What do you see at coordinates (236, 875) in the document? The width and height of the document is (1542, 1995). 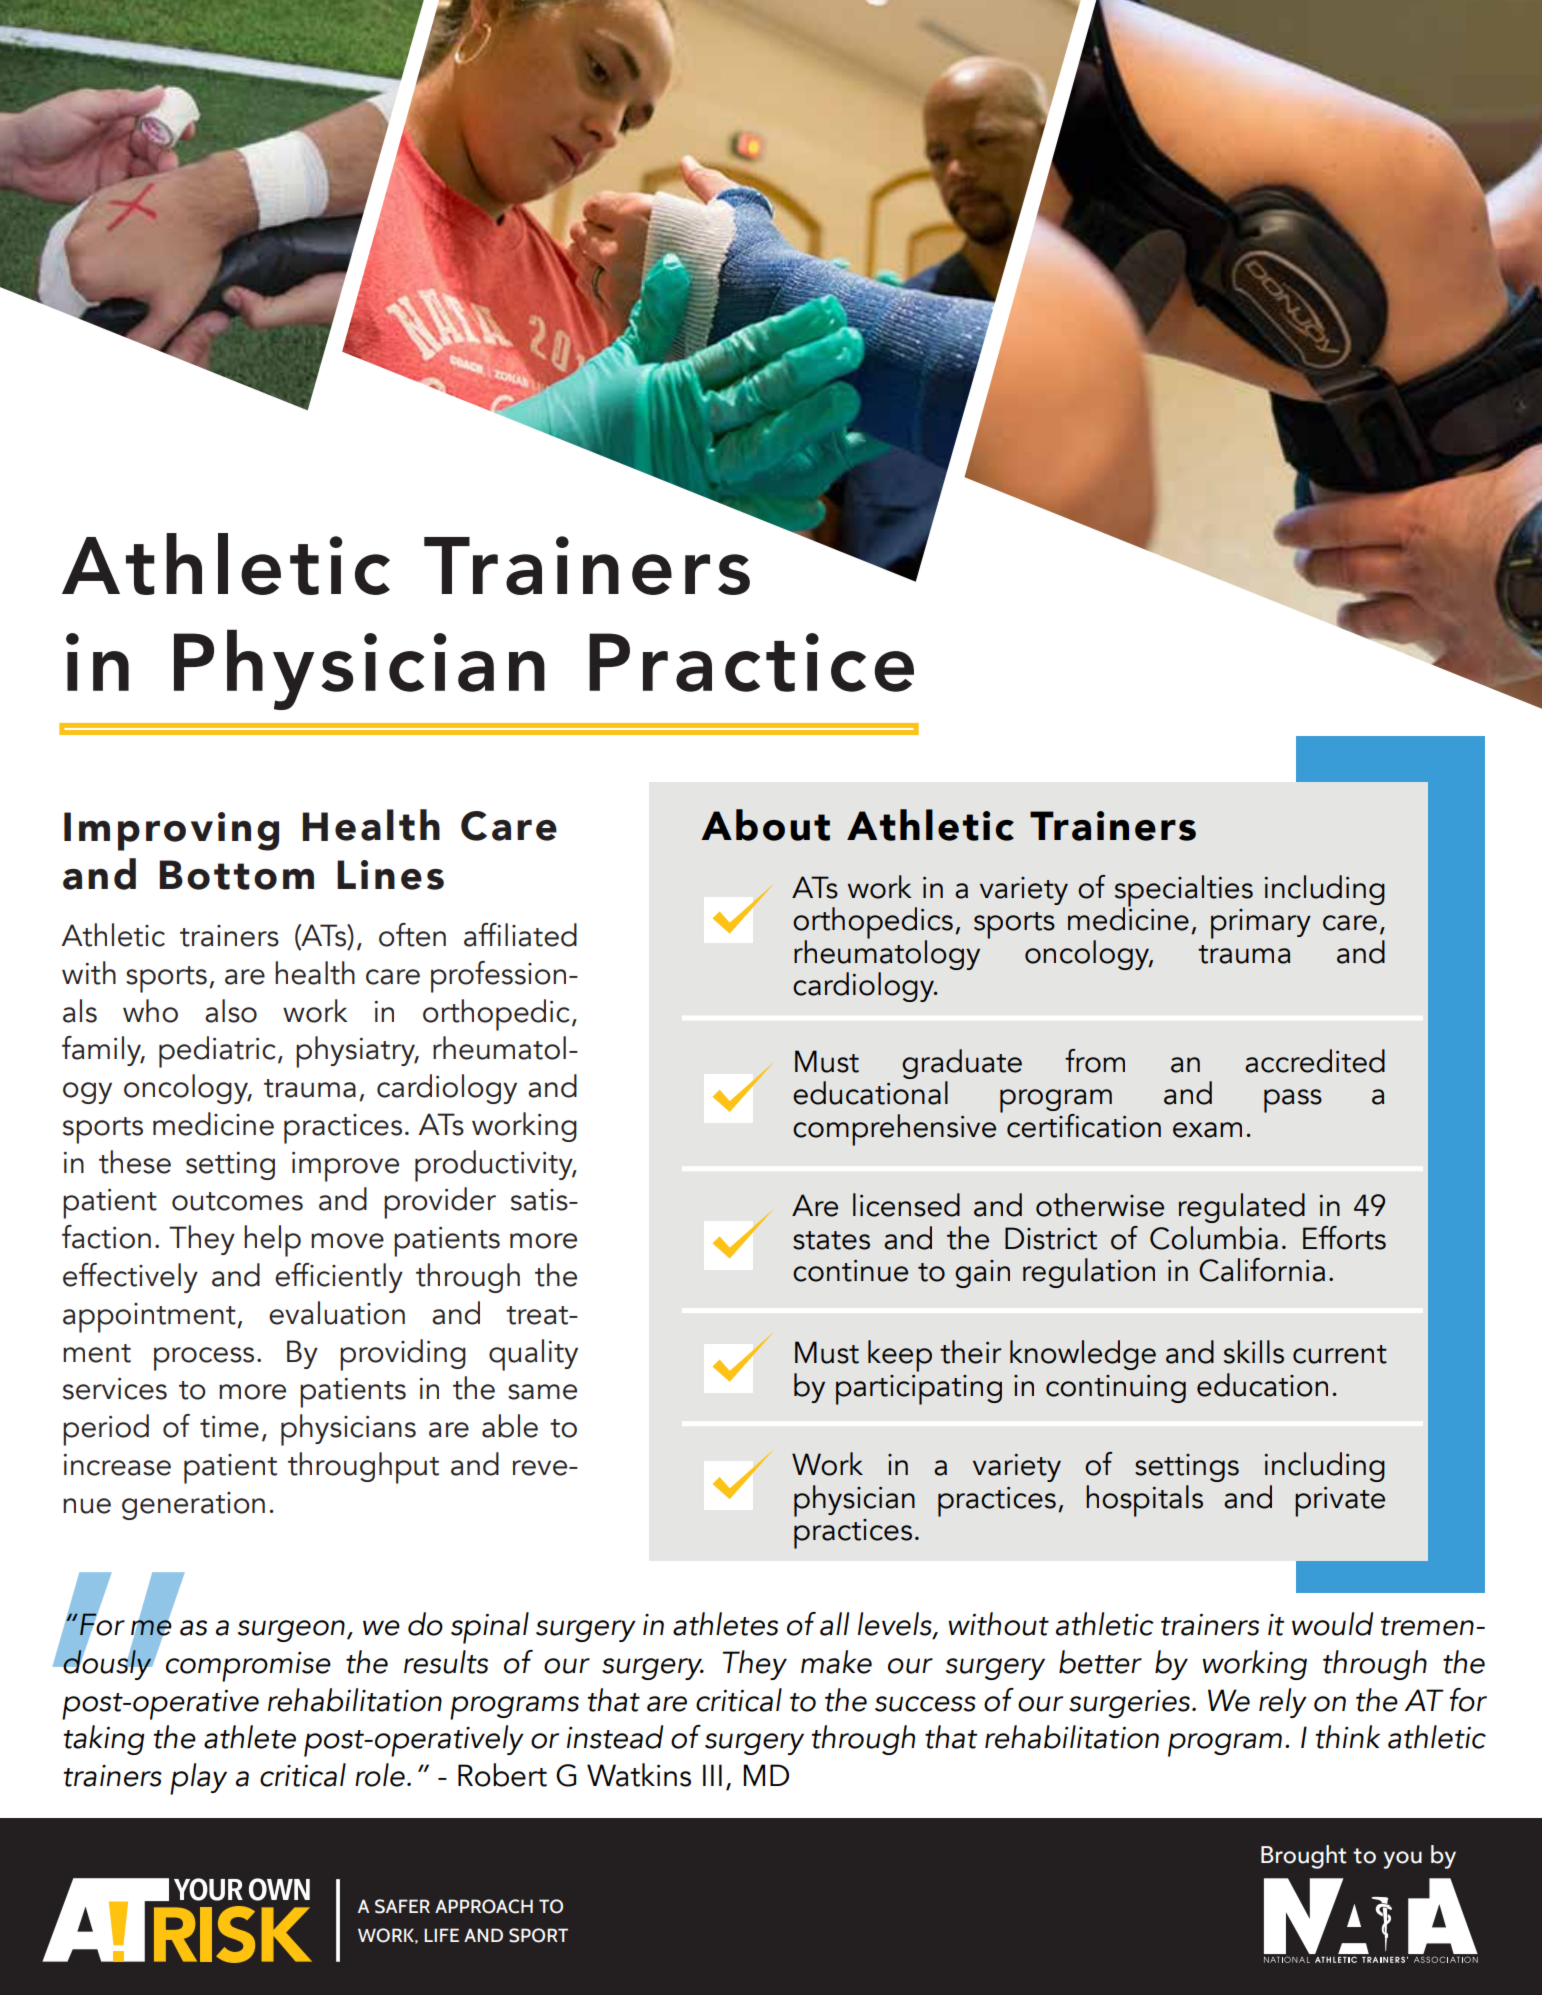 I see `Bottom` at bounding box center [236, 875].
